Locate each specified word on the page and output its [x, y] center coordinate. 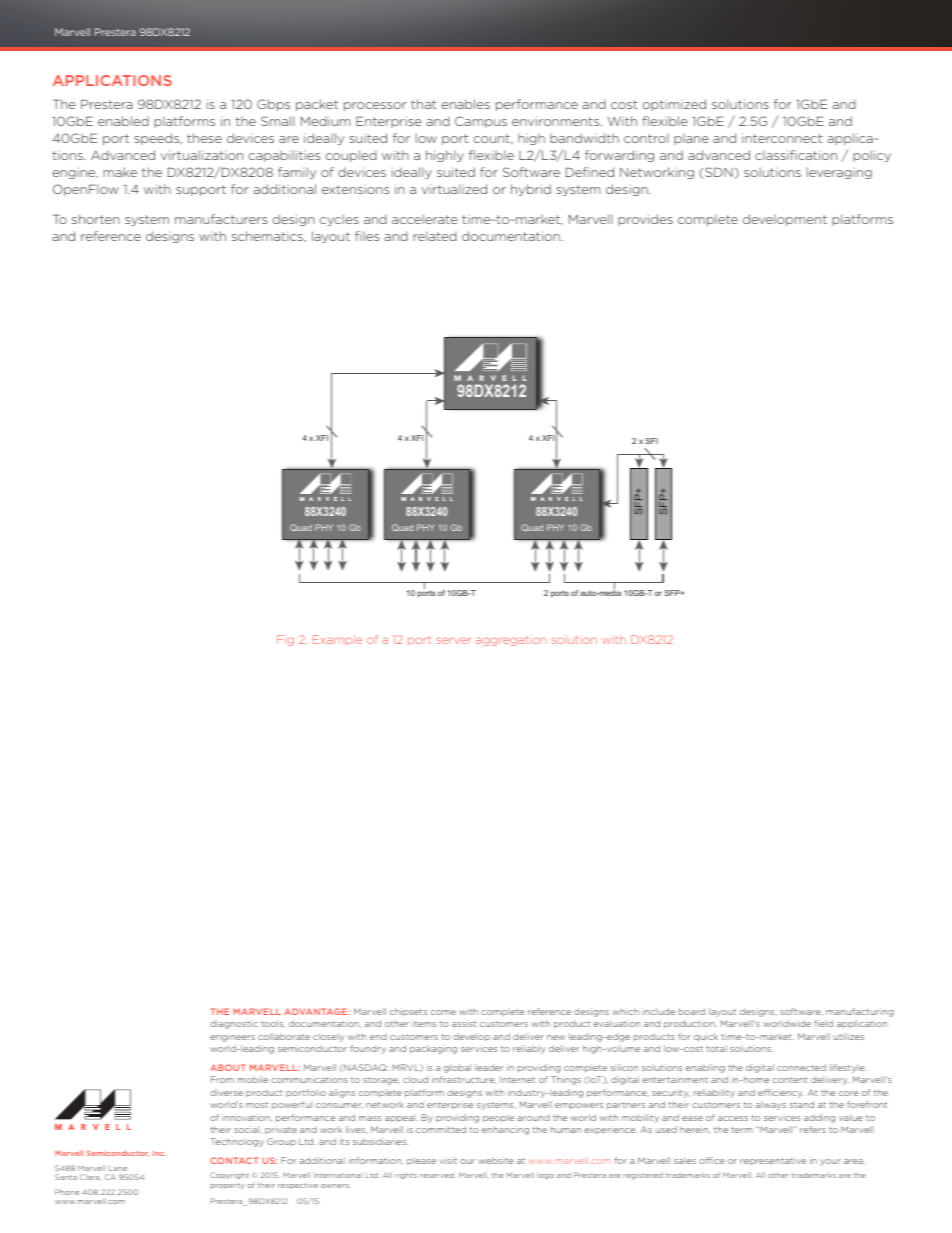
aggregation [511, 640]
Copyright [229, 1176]
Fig [285, 640]
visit [448, 1160]
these [204, 138]
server [453, 640]
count [493, 139]
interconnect [782, 138]
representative [773, 1161]
